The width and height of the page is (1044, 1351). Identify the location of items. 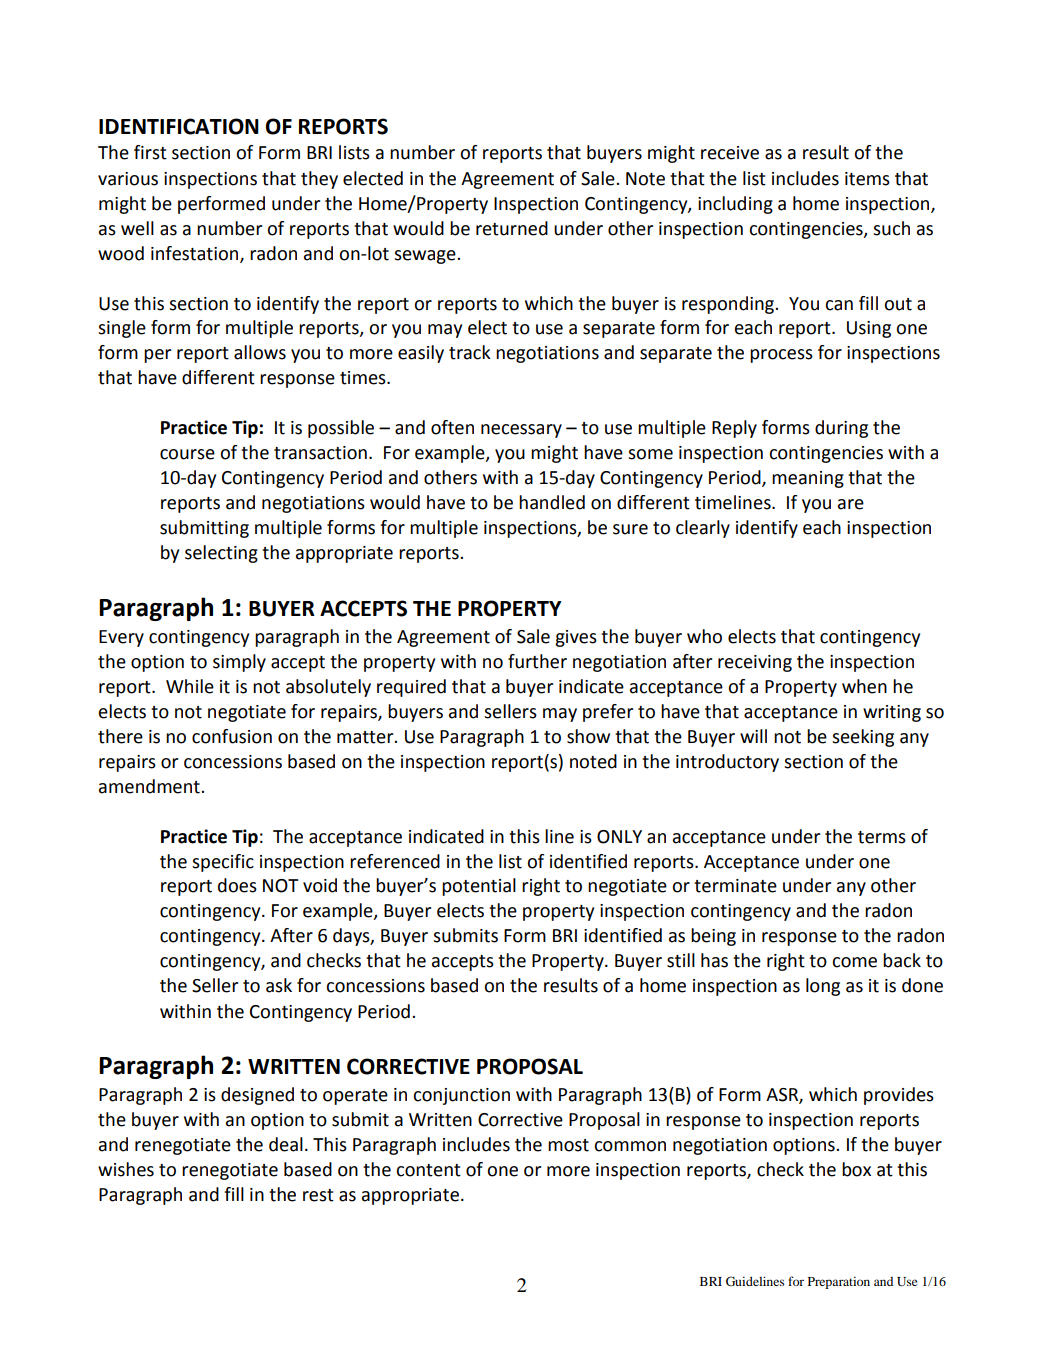
(867, 179).
